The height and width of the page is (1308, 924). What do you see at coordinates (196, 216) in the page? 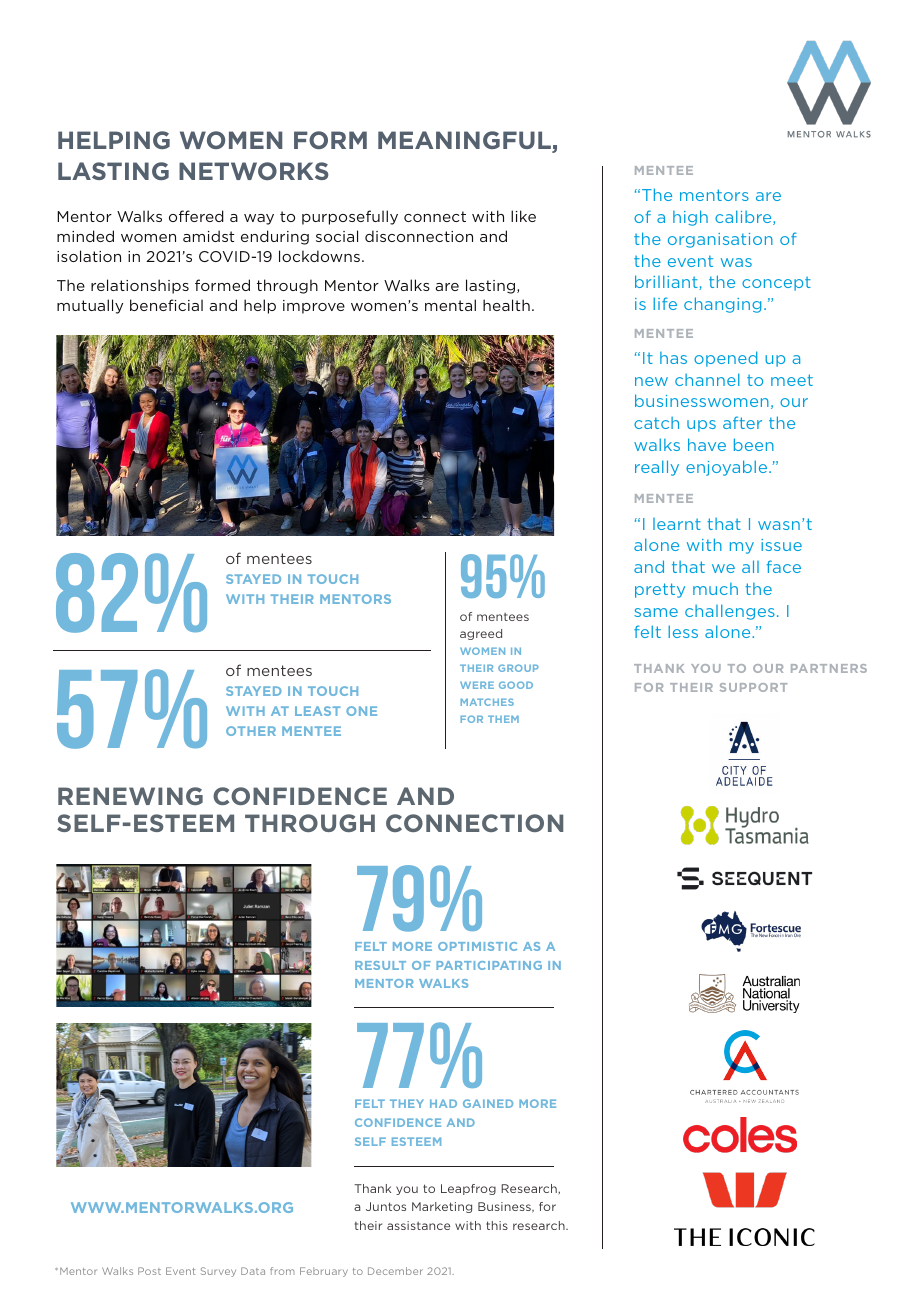
I see `offered` at bounding box center [196, 216].
